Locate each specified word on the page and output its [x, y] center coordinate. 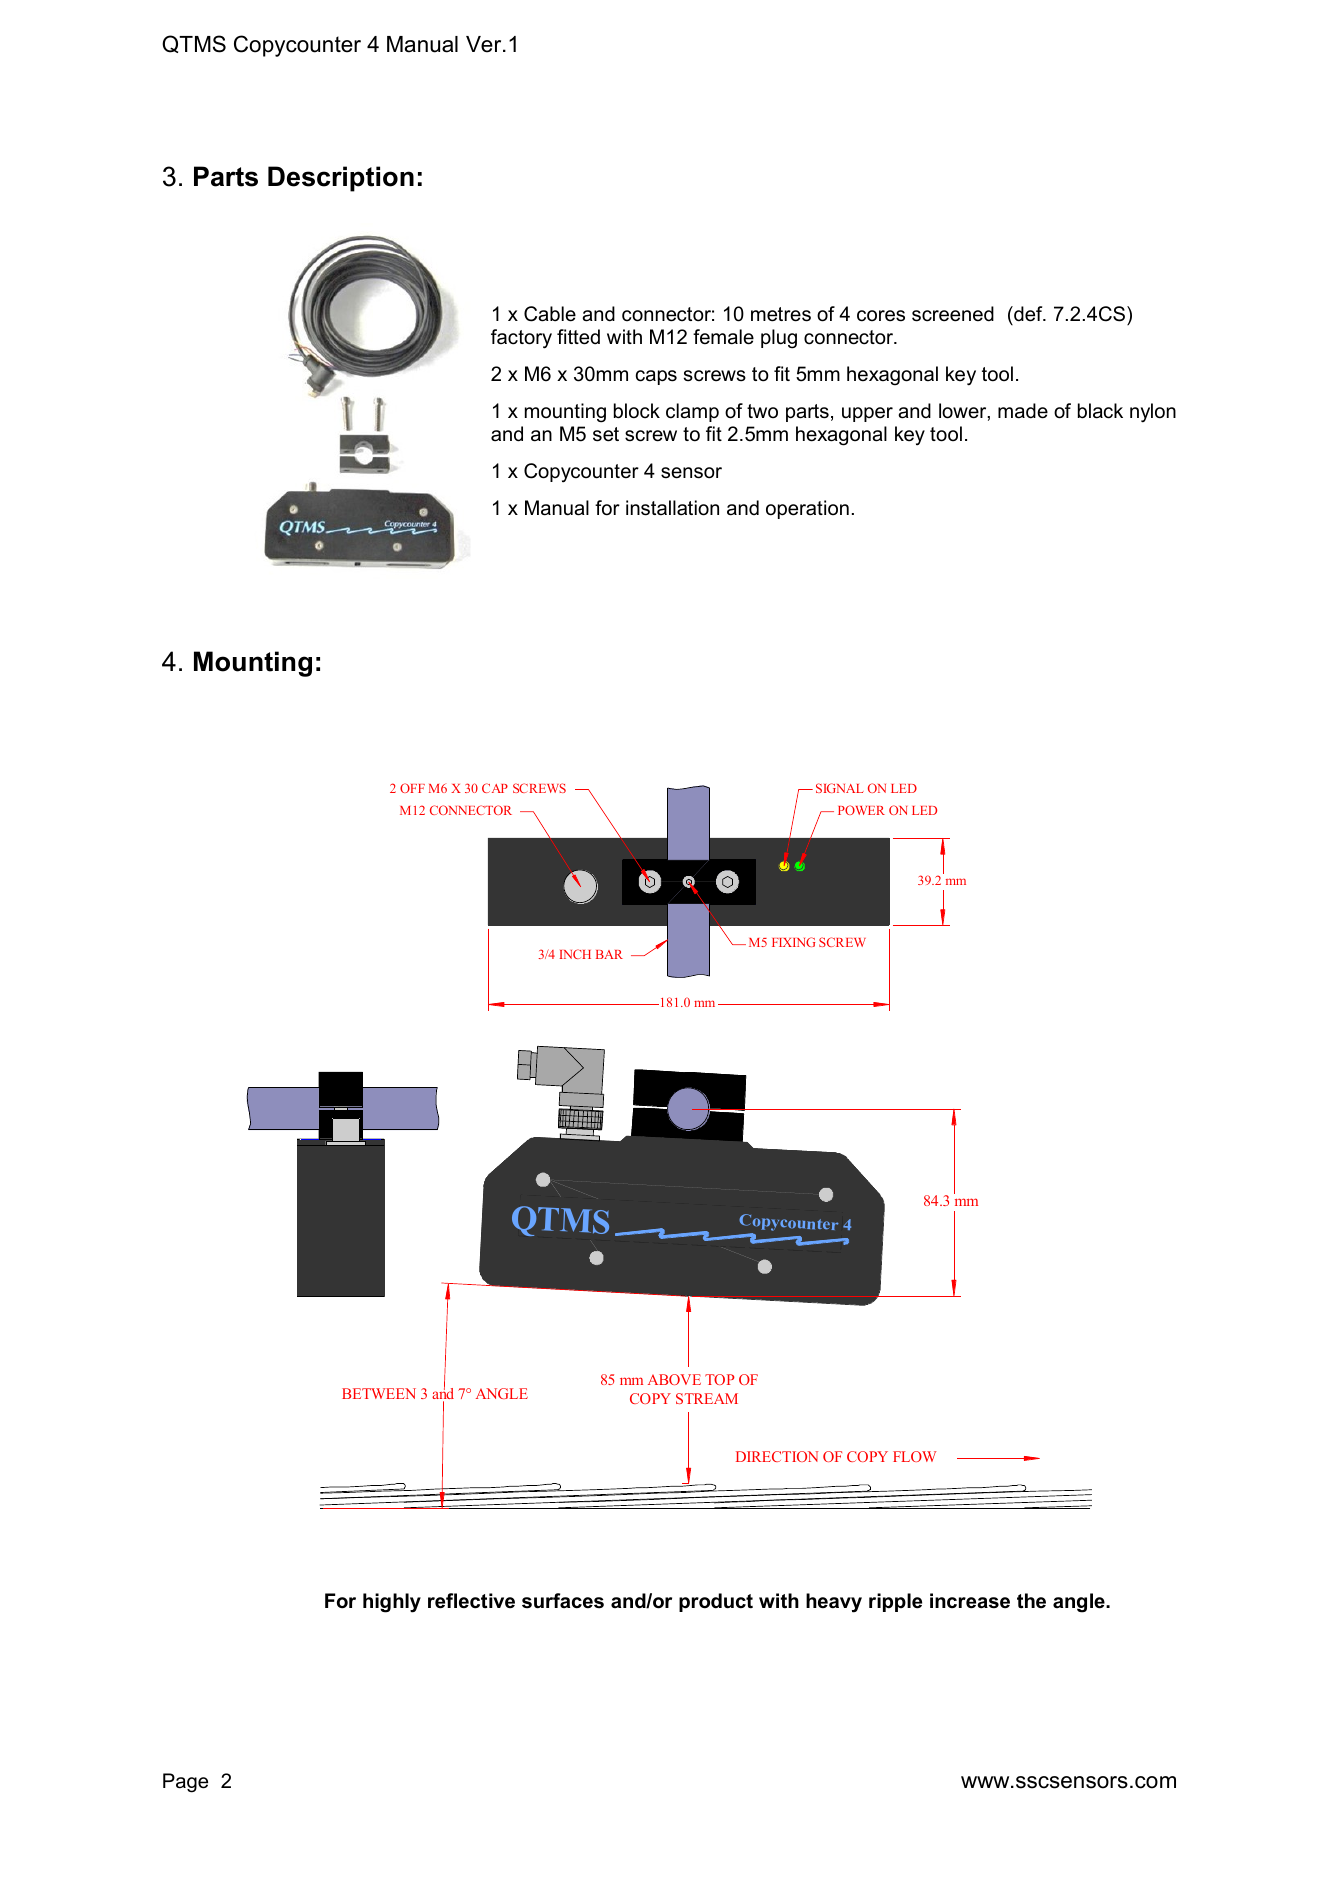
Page [185, 1783]
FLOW [914, 1456]
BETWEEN [379, 1393]
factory [521, 339]
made [1023, 411]
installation [672, 508]
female [723, 337]
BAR [609, 954]
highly [392, 1603]
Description [341, 179]
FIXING [793, 942]
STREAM [707, 1398]
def [1028, 314]
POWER [861, 810]
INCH [575, 954]
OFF [412, 788]
